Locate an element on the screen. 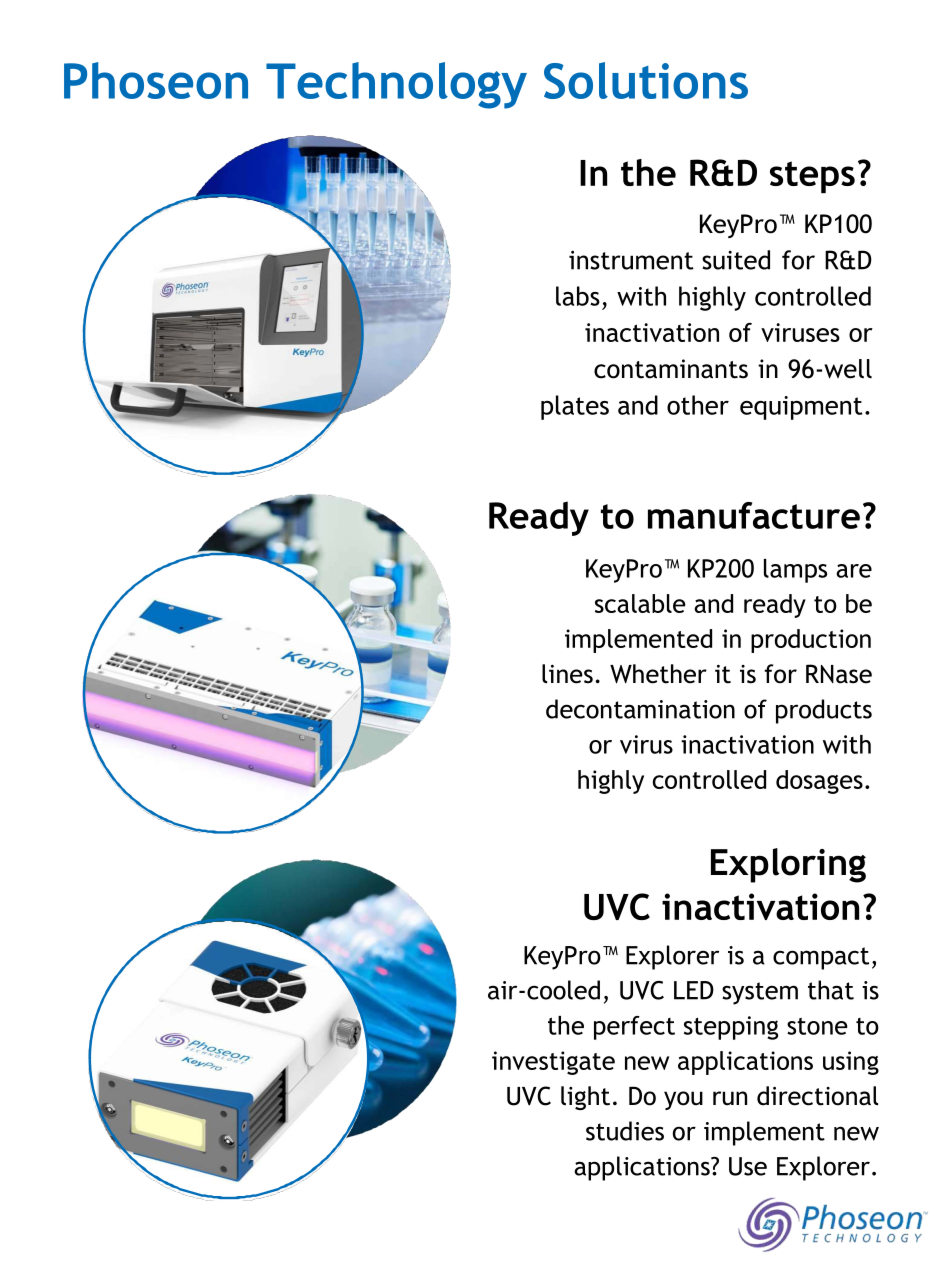  contaminants is located at coordinates (671, 369).
